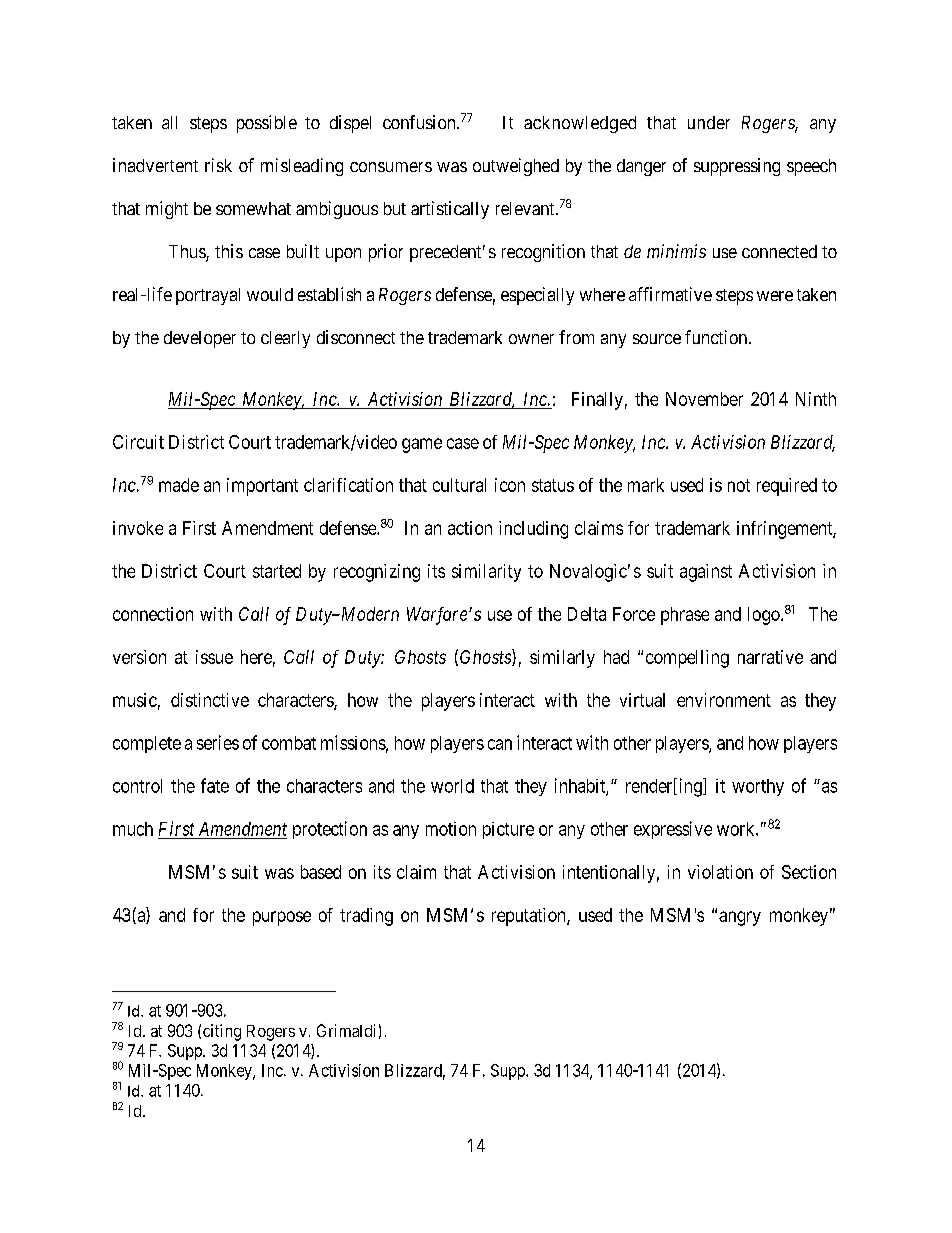 The height and width of the screenshot is (1233, 952). Describe the element at coordinates (709, 122) in the screenshot. I see `under` at that location.
